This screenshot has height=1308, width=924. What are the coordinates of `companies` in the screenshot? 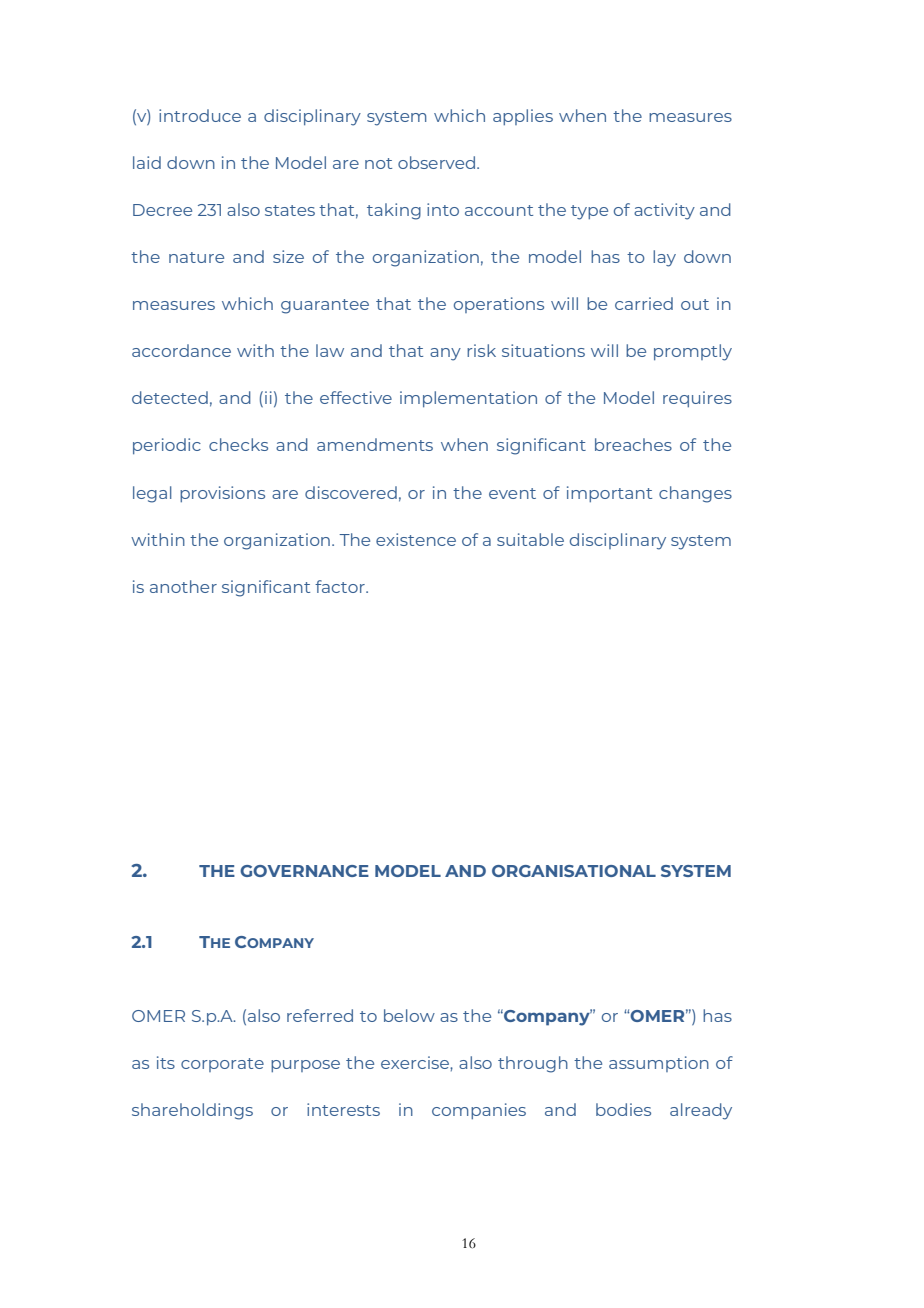 It's located at (479, 1111).
